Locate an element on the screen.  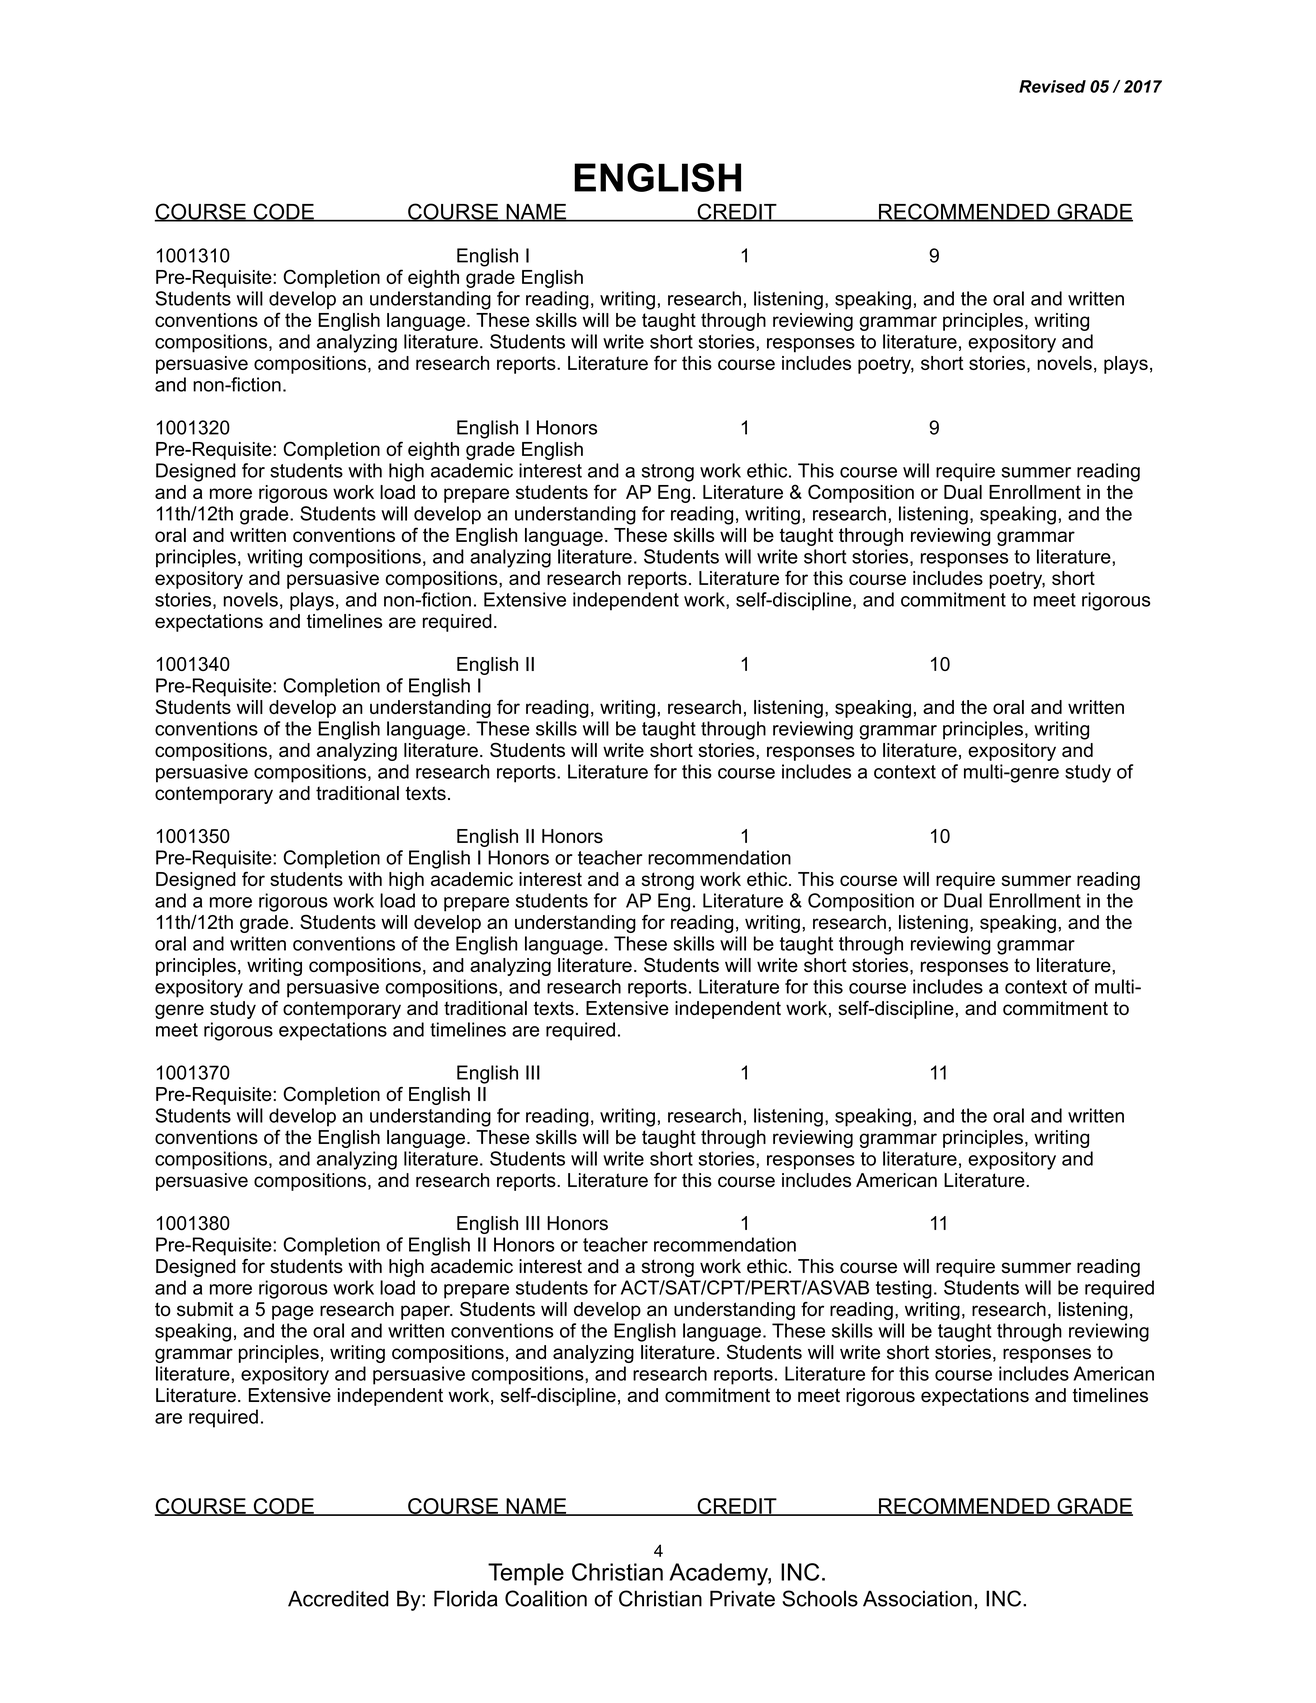
Association is located at coordinates (917, 1598).
